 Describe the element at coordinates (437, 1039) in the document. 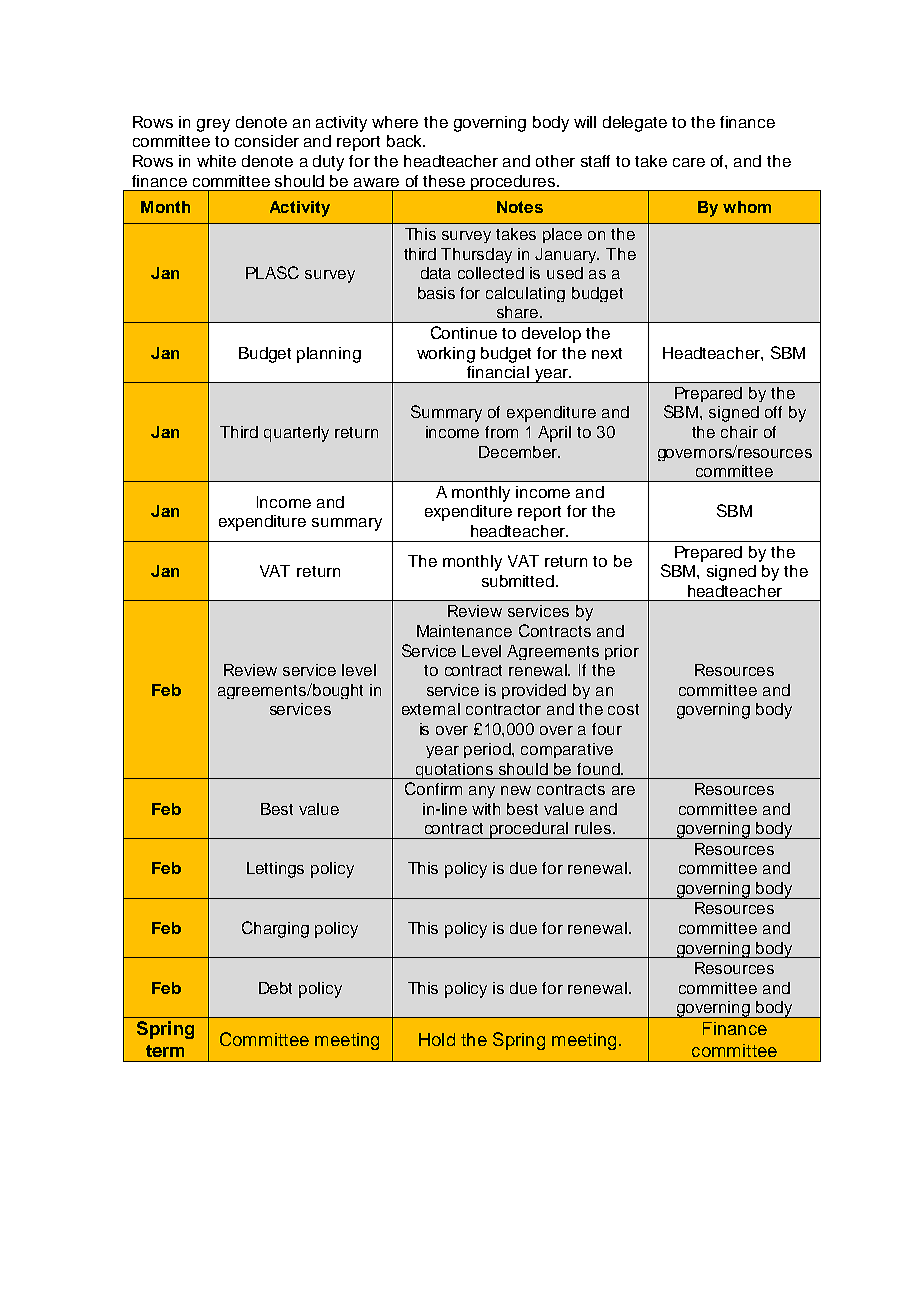

I see `Hold` at that location.
